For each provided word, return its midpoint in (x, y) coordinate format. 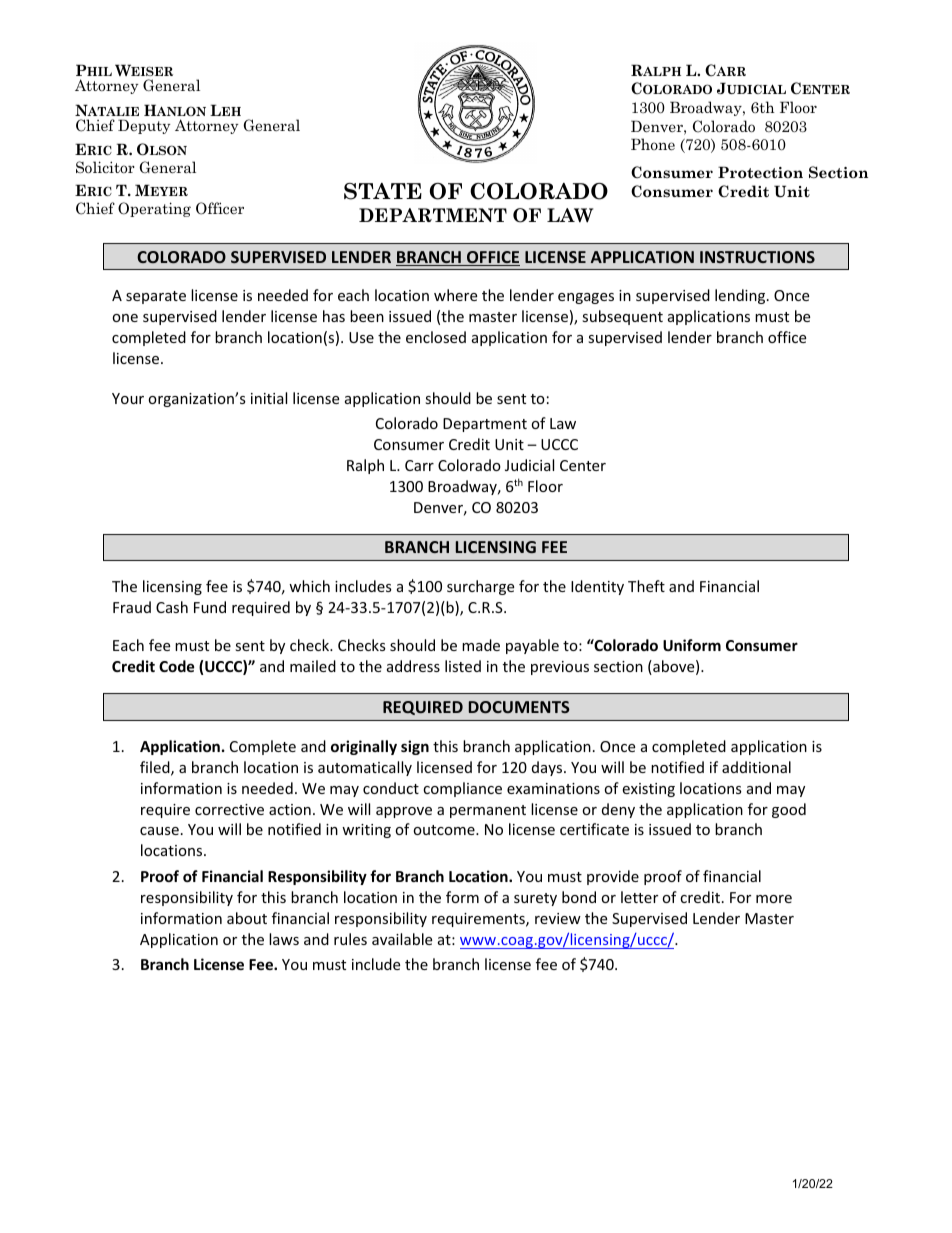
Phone (653, 144)
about (247, 918)
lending (741, 296)
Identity (597, 587)
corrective (229, 809)
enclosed (436, 337)
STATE (383, 191)
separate (156, 297)
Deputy (144, 126)
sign (415, 747)
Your (128, 398)
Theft (646, 586)
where (455, 295)
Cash (172, 607)
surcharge (480, 587)
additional (756, 767)
